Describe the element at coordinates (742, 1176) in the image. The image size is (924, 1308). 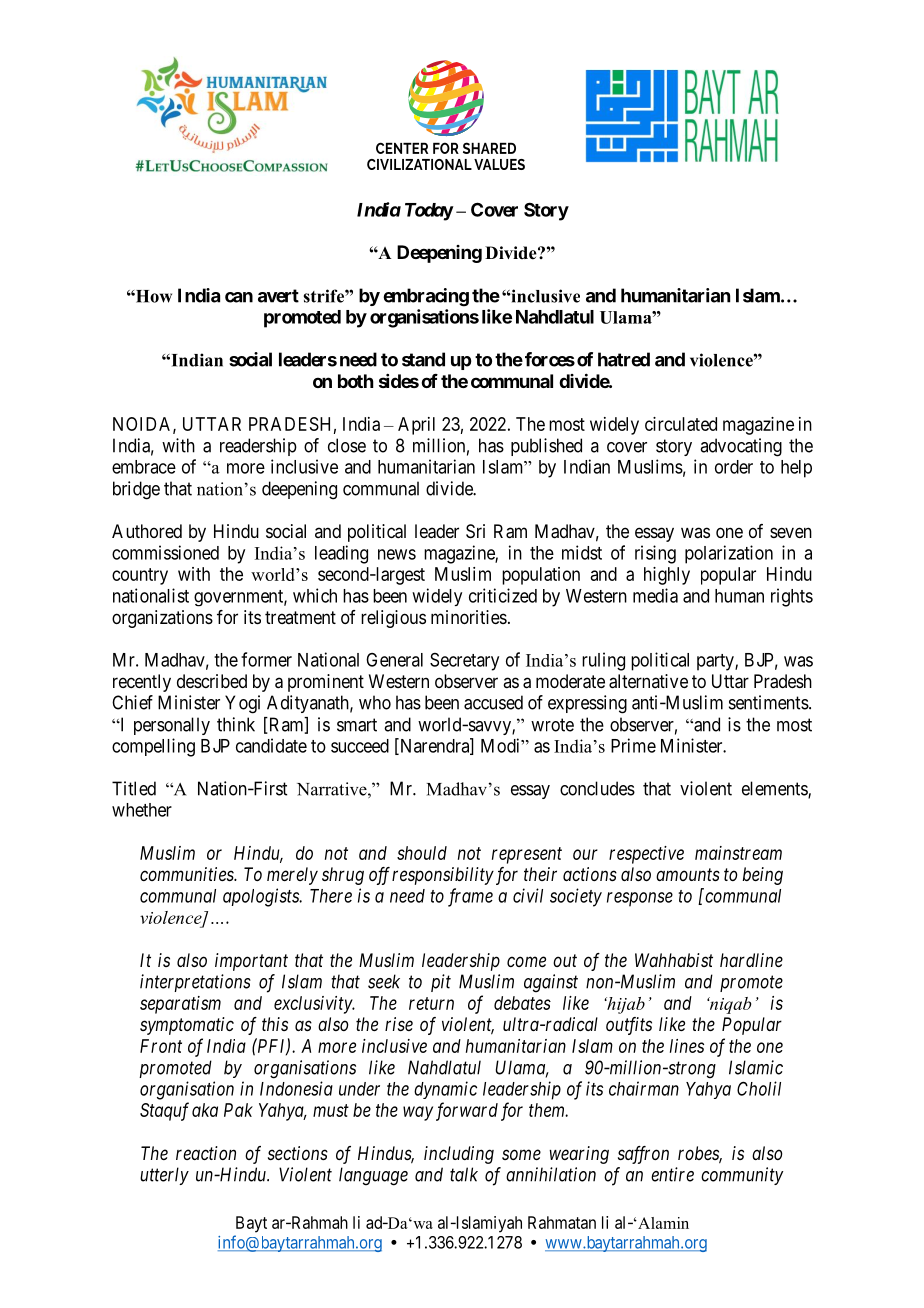
I see `community` at that location.
